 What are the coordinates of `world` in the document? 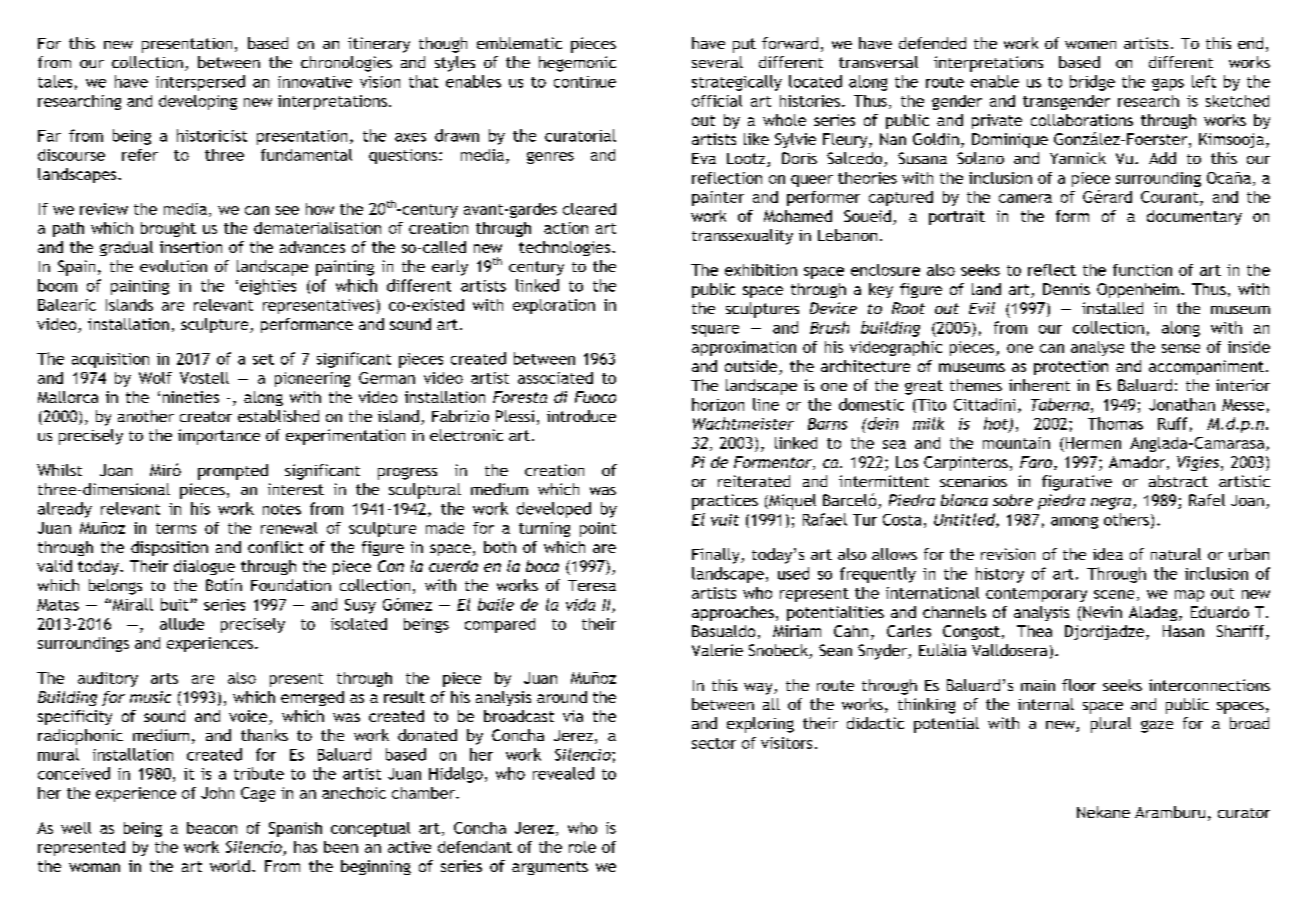 It's located at (230, 866).
